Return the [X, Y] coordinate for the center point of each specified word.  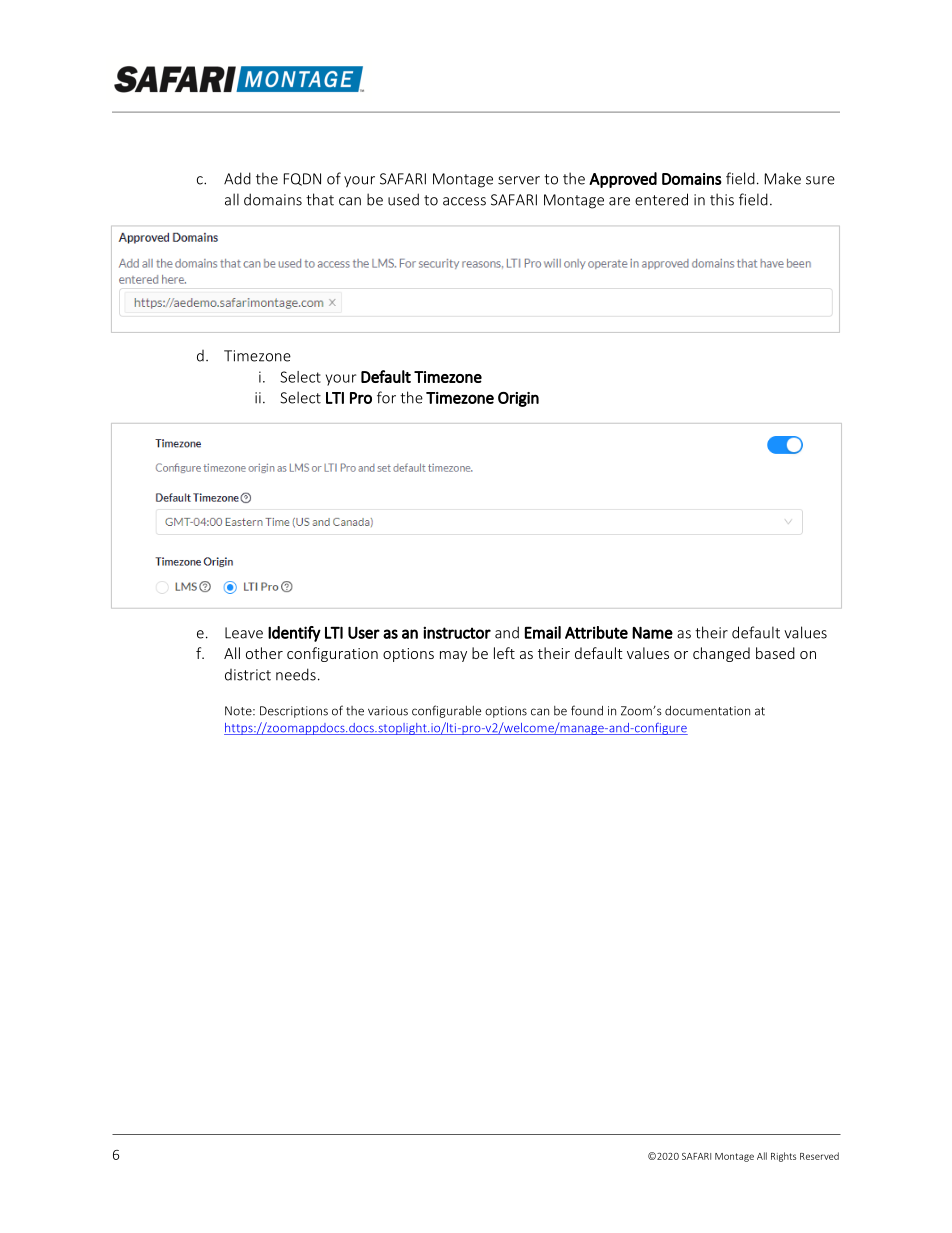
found [587, 710]
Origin [518, 399]
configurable [446, 711]
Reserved [819, 1156]
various [388, 711]
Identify [294, 634]
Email [543, 632]
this [722, 199]
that [320, 199]
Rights [783, 1157]
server [519, 180]
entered [661, 199]
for [386, 397]
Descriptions [294, 712]
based [775, 653]
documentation [707, 711]
